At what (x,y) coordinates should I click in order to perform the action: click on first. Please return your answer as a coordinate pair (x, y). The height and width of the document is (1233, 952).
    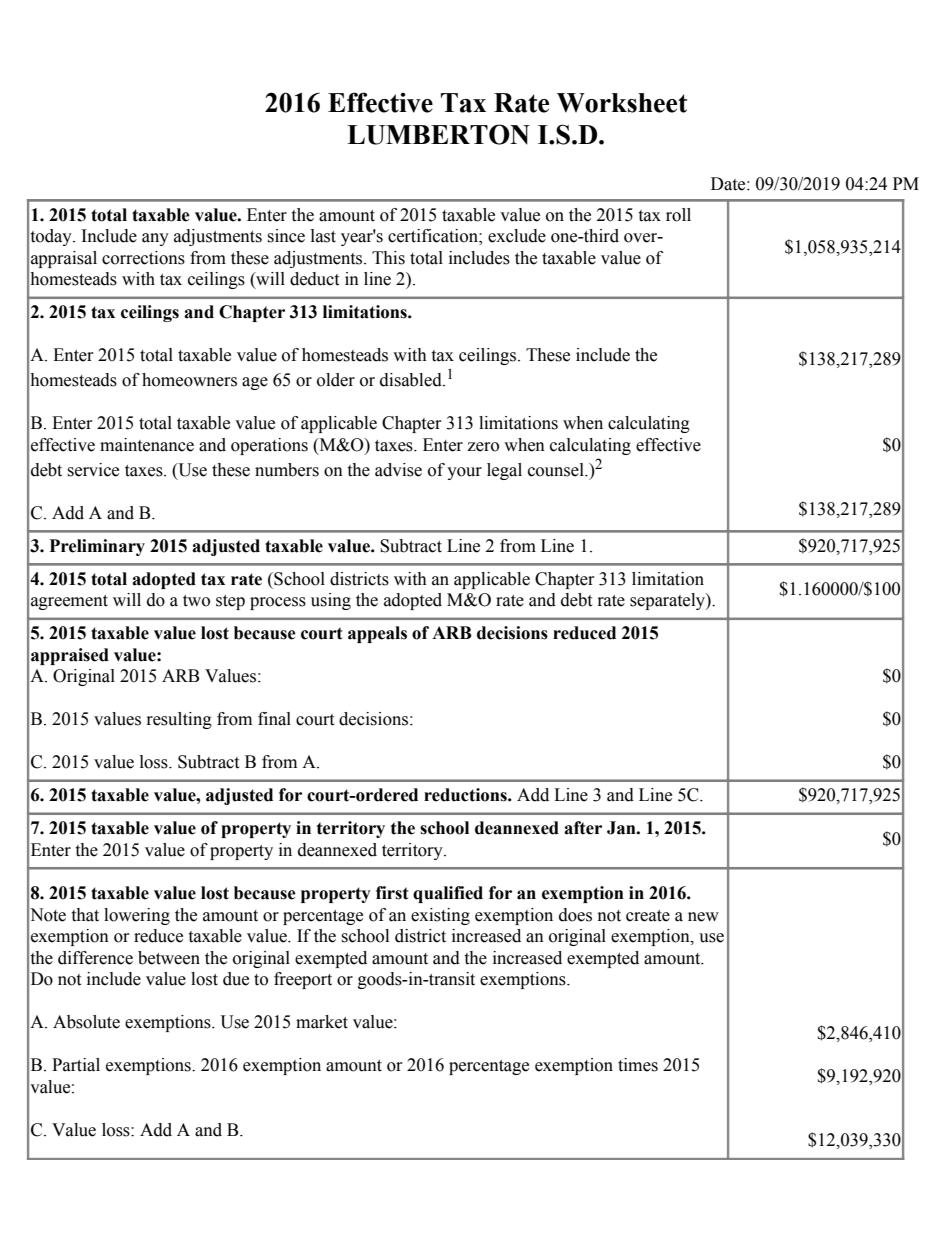
    Looking at the image, I should click on (392, 893).
